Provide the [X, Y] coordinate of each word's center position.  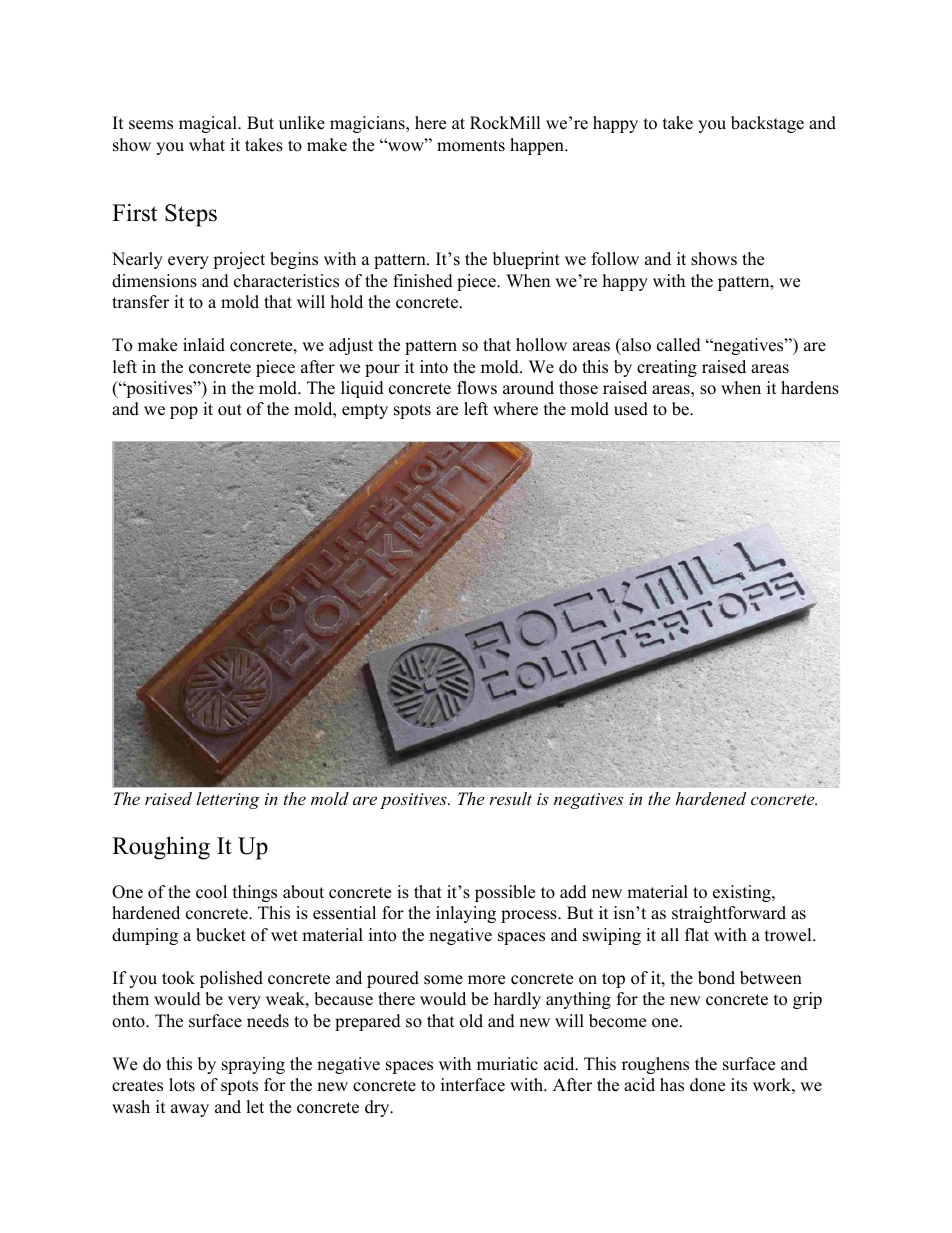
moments [471, 146]
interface [473, 1085]
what [207, 144]
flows [477, 388]
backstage [767, 124]
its [739, 1085]
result [510, 798]
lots [182, 1085]
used [631, 409]
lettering [228, 800]
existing [743, 893]
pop [184, 412]
